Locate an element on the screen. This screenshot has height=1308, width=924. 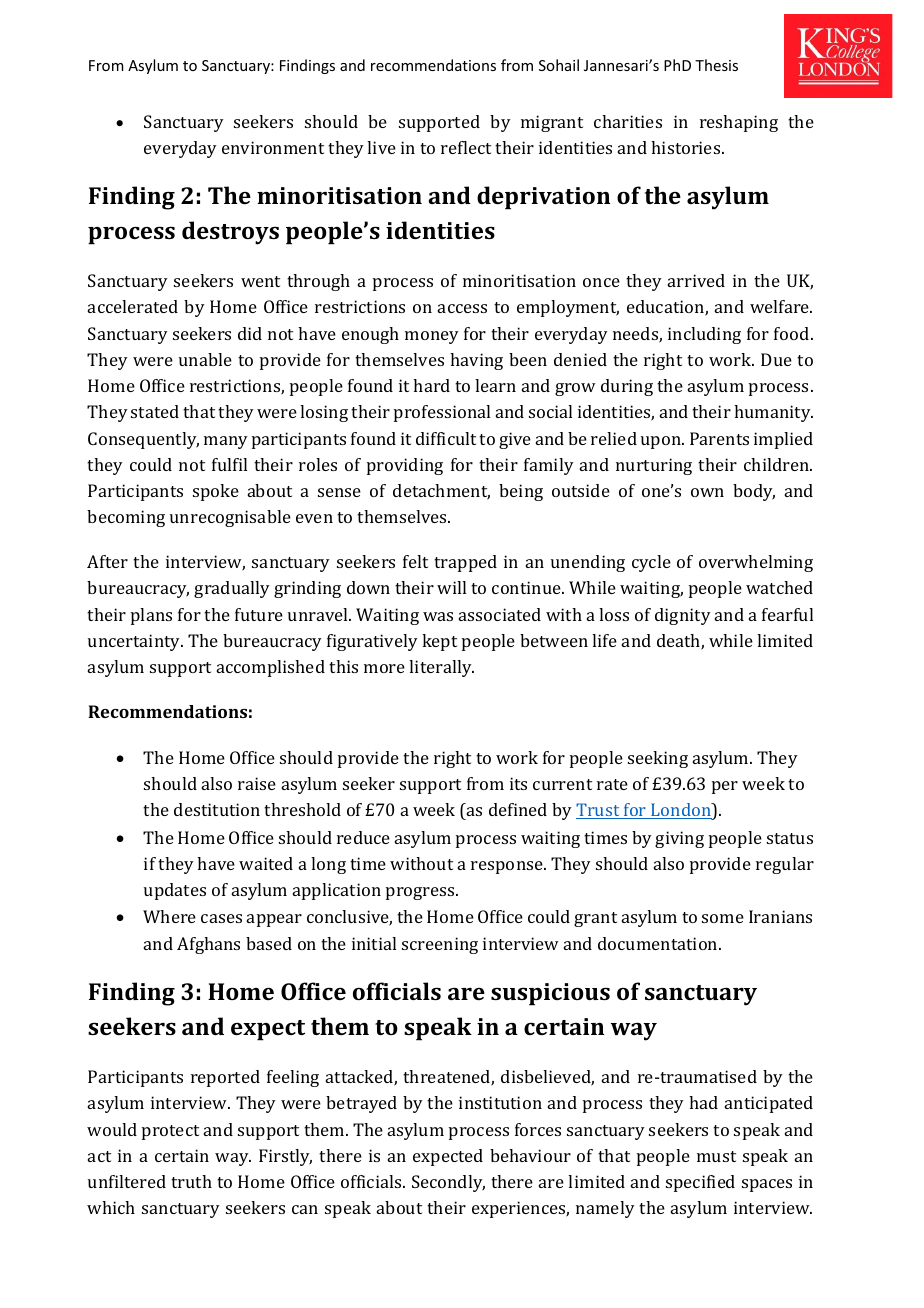
reflect is located at coordinates (466, 147).
